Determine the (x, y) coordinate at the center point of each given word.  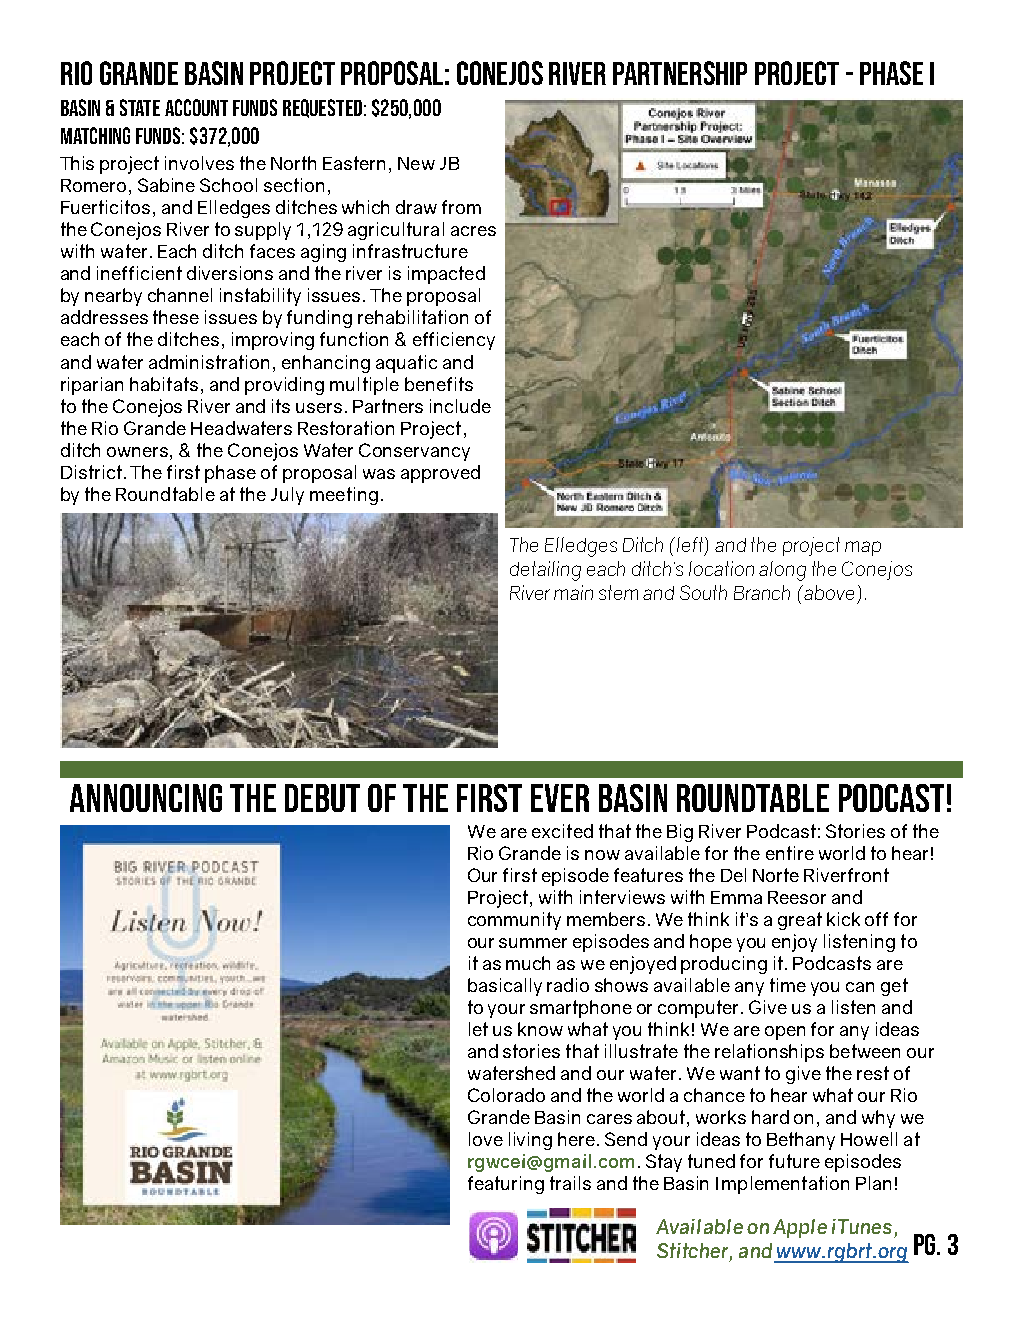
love (486, 1139)
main (573, 592)
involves (199, 163)
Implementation (782, 1185)
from (461, 207)
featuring (506, 1185)
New (416, 163)
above (828, 592)
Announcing (146, 798)
